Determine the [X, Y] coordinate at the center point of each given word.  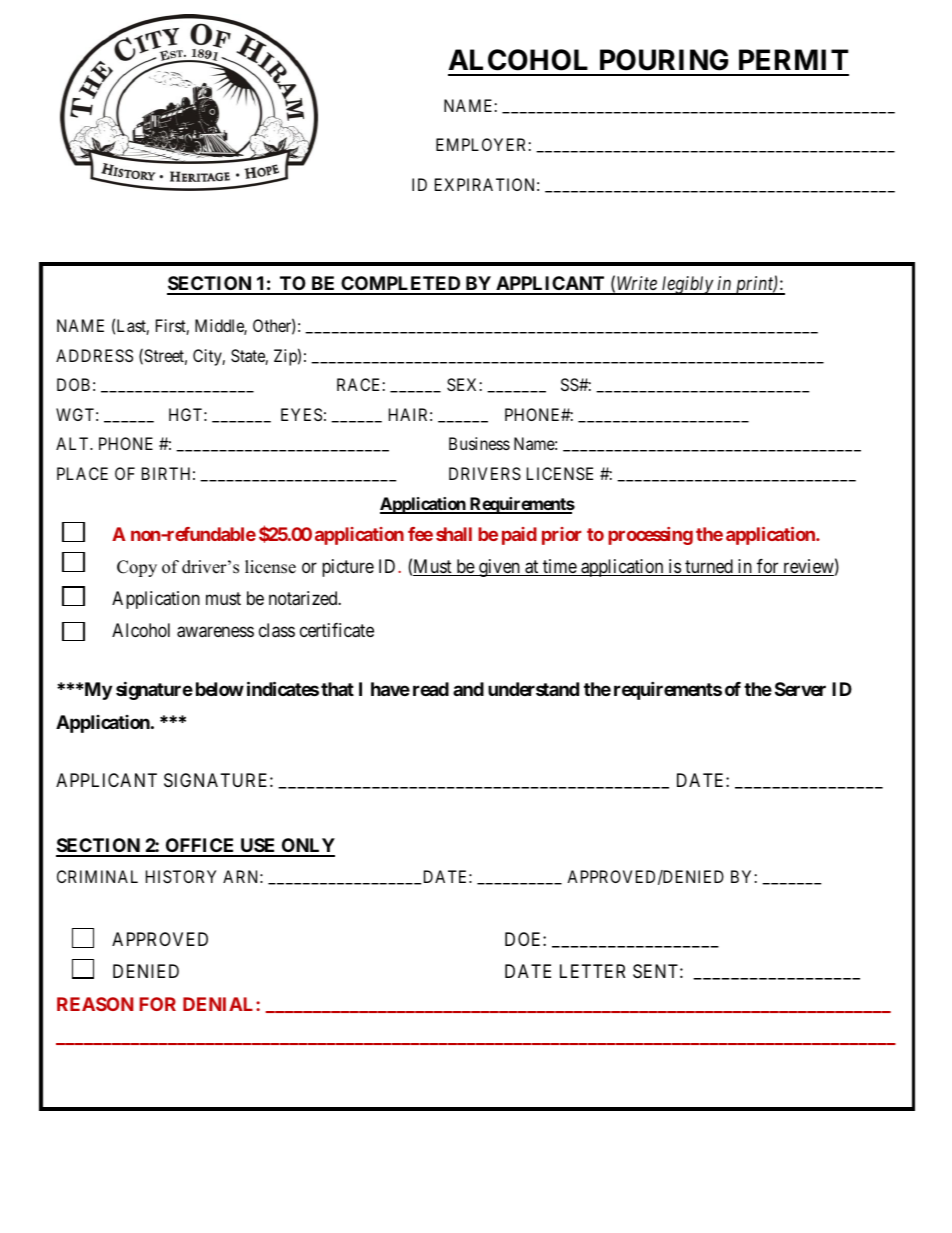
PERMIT [793, 59]
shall [454, 534]
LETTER [592, 971]
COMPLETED [401, 285]
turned [709, 567]
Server [800, 689]
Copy [137, 568]
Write [637, 285]
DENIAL [220, 1004]
